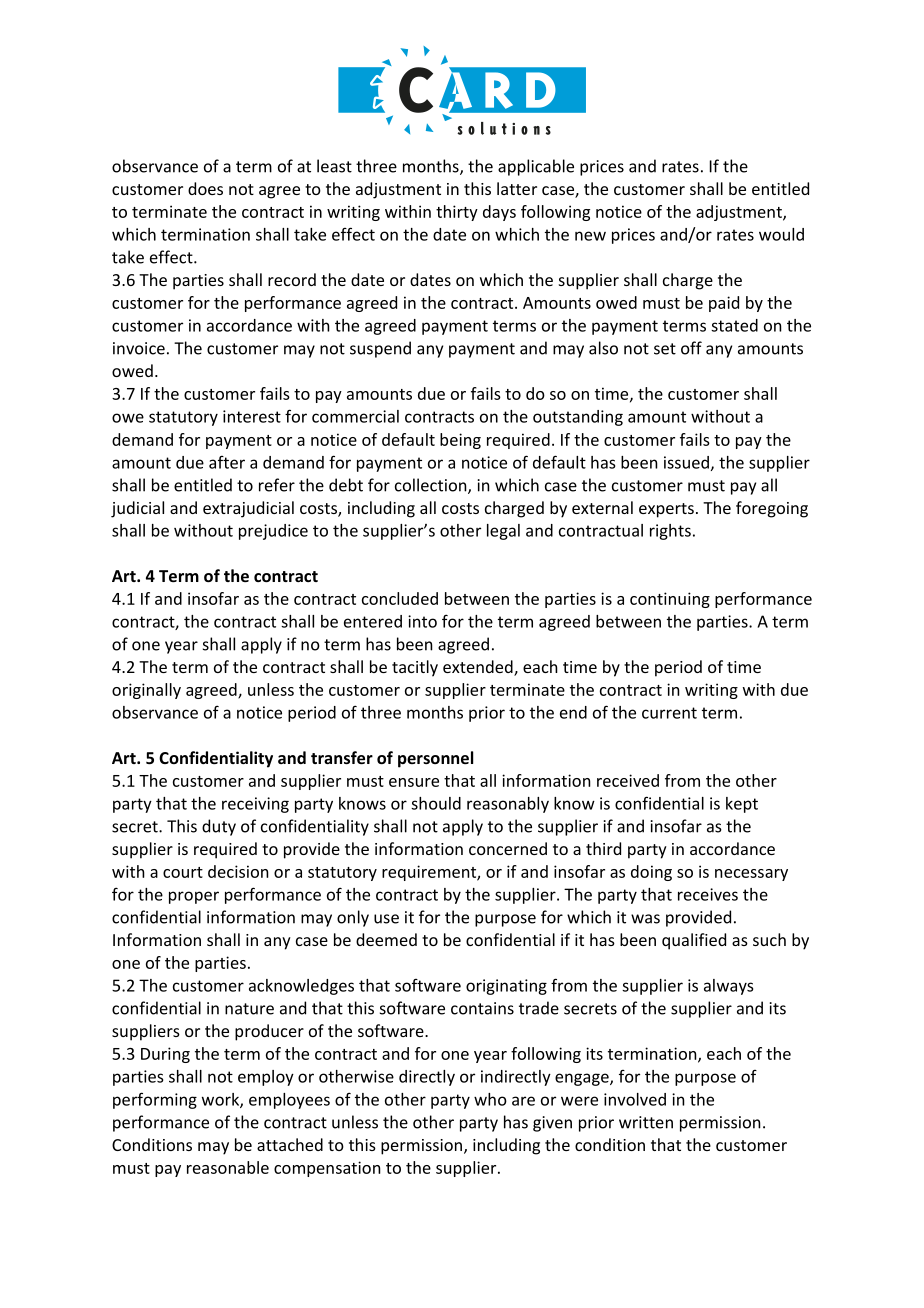 This image has height=1308, width=924. What do you see at coordinates (205, 188) in the image?
I see `does` at bounding box center [205, 188].
